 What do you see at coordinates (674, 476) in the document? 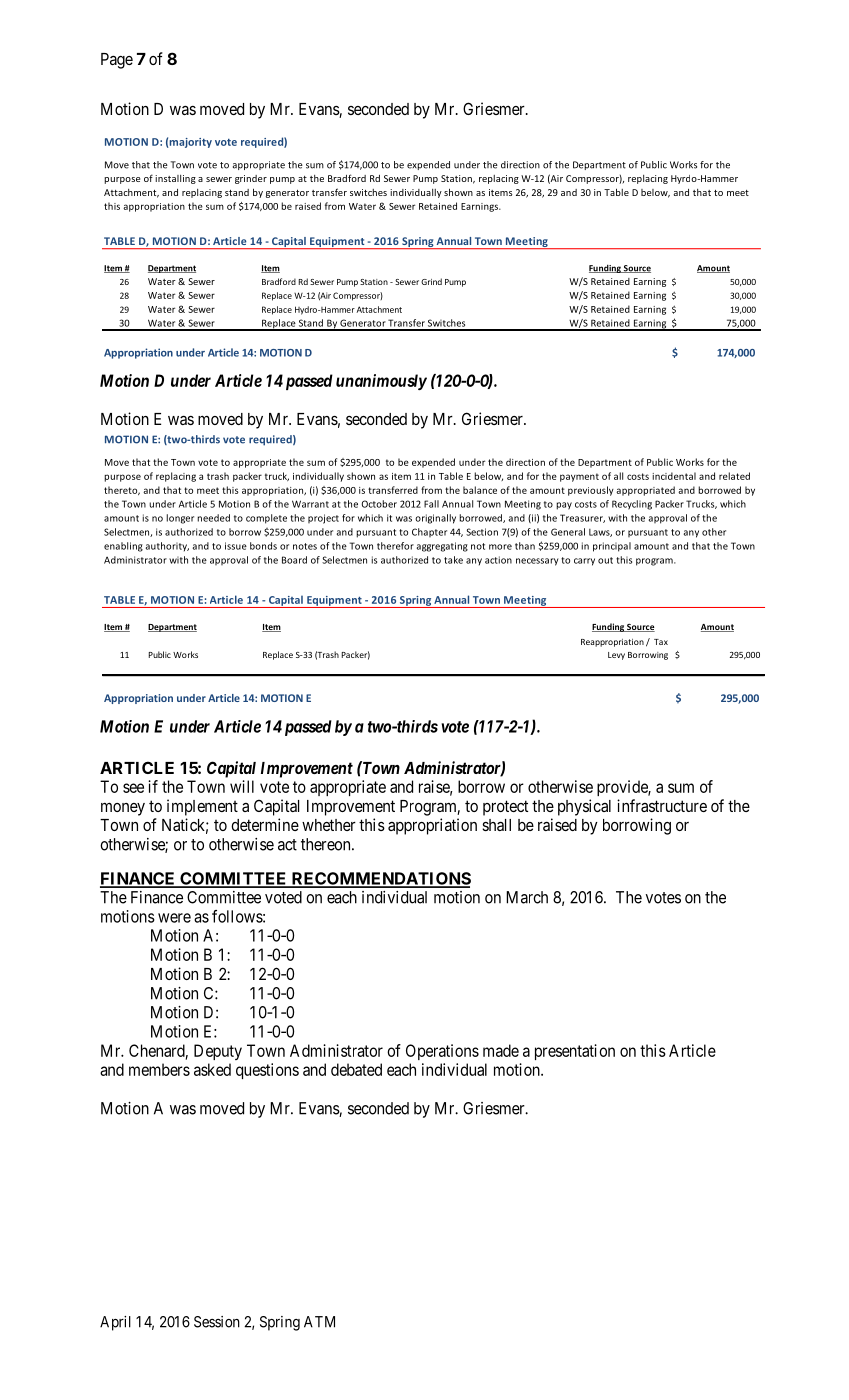
I see `incidental` at bounding box center [674, 476].
